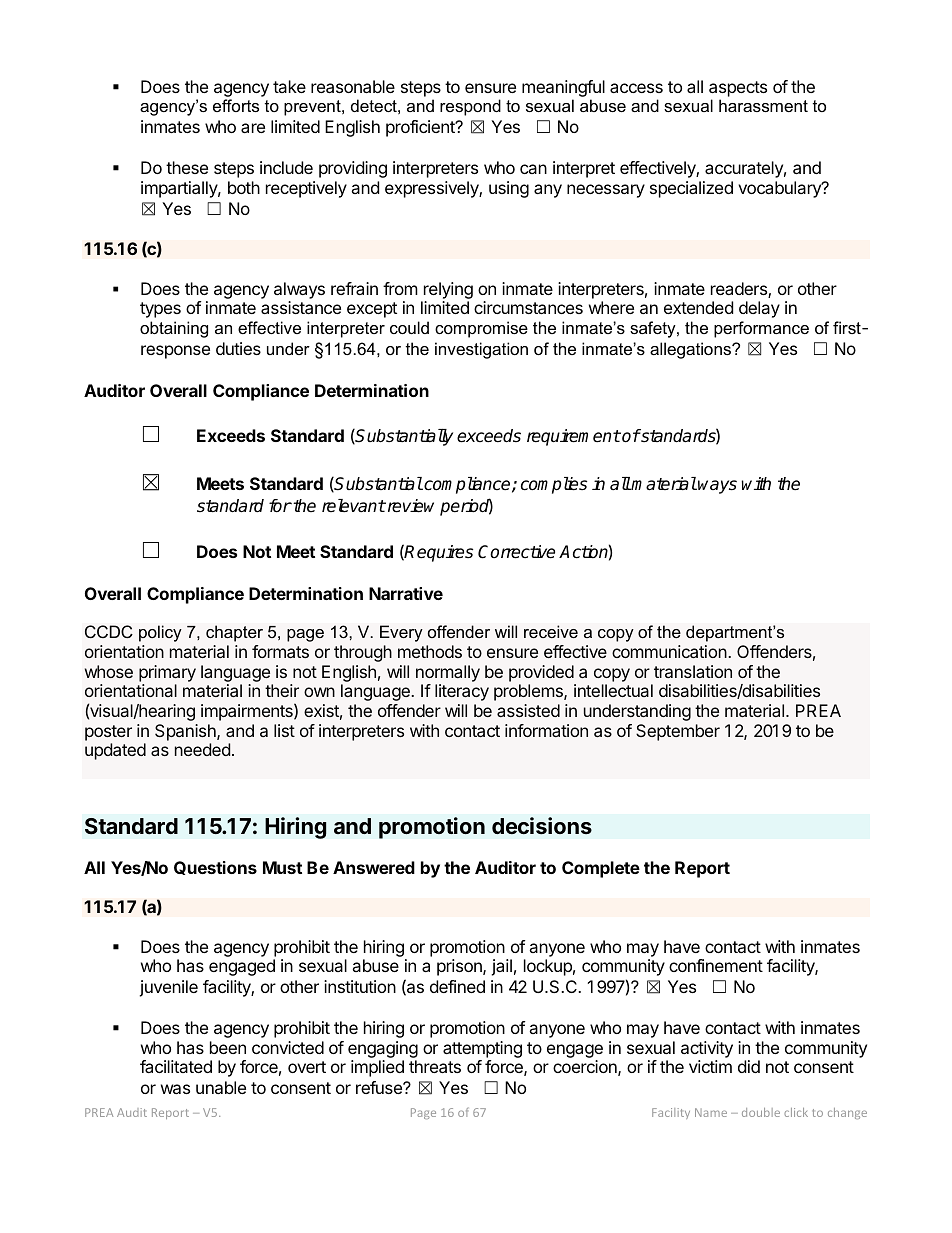 This screenshot has height=1233, width=952. Describe the element at coordinates (174, 329) in the screenshot. I see `obtaining` at that location.
